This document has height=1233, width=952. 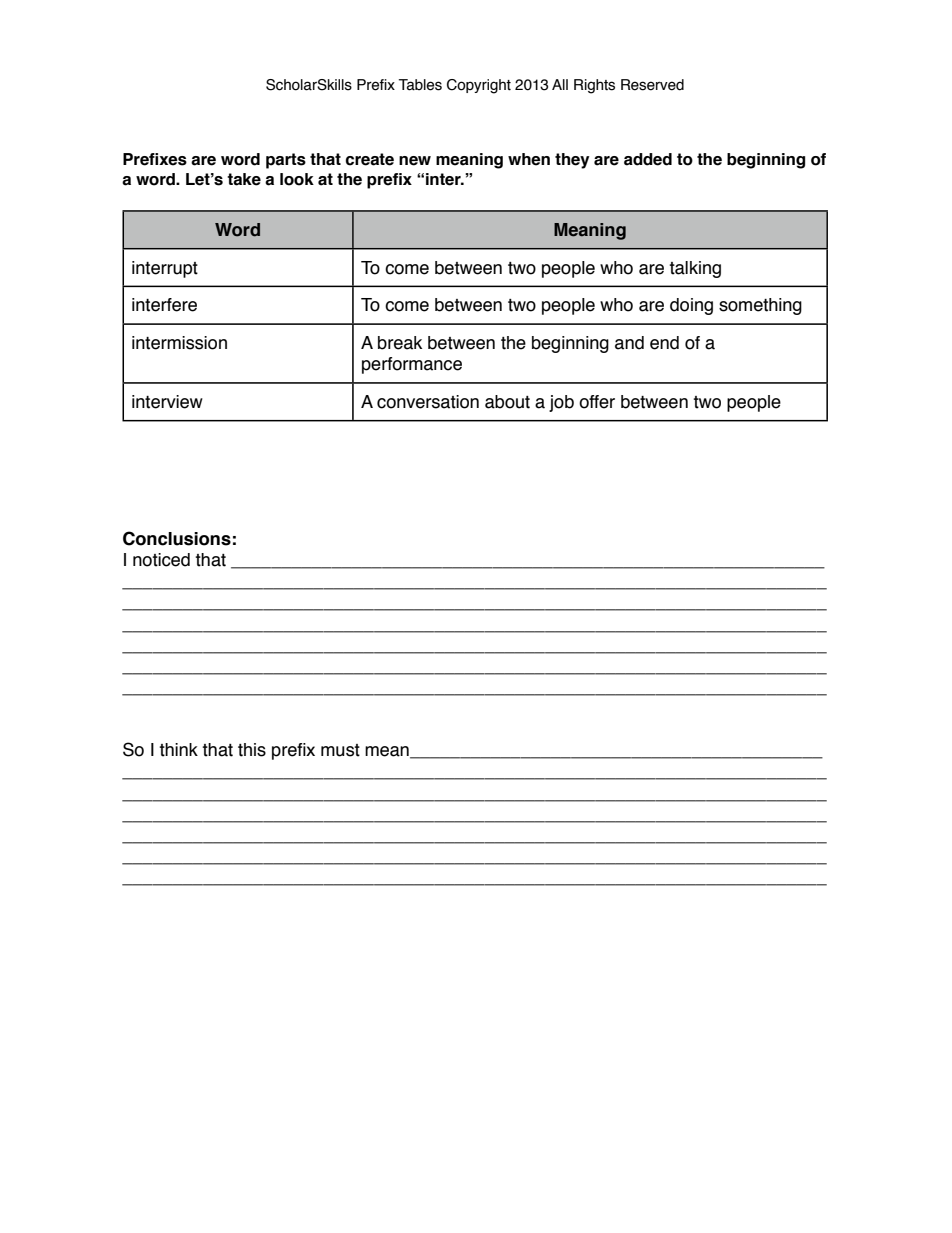 I want to click on Reserved, so click(x=652, y=85).
